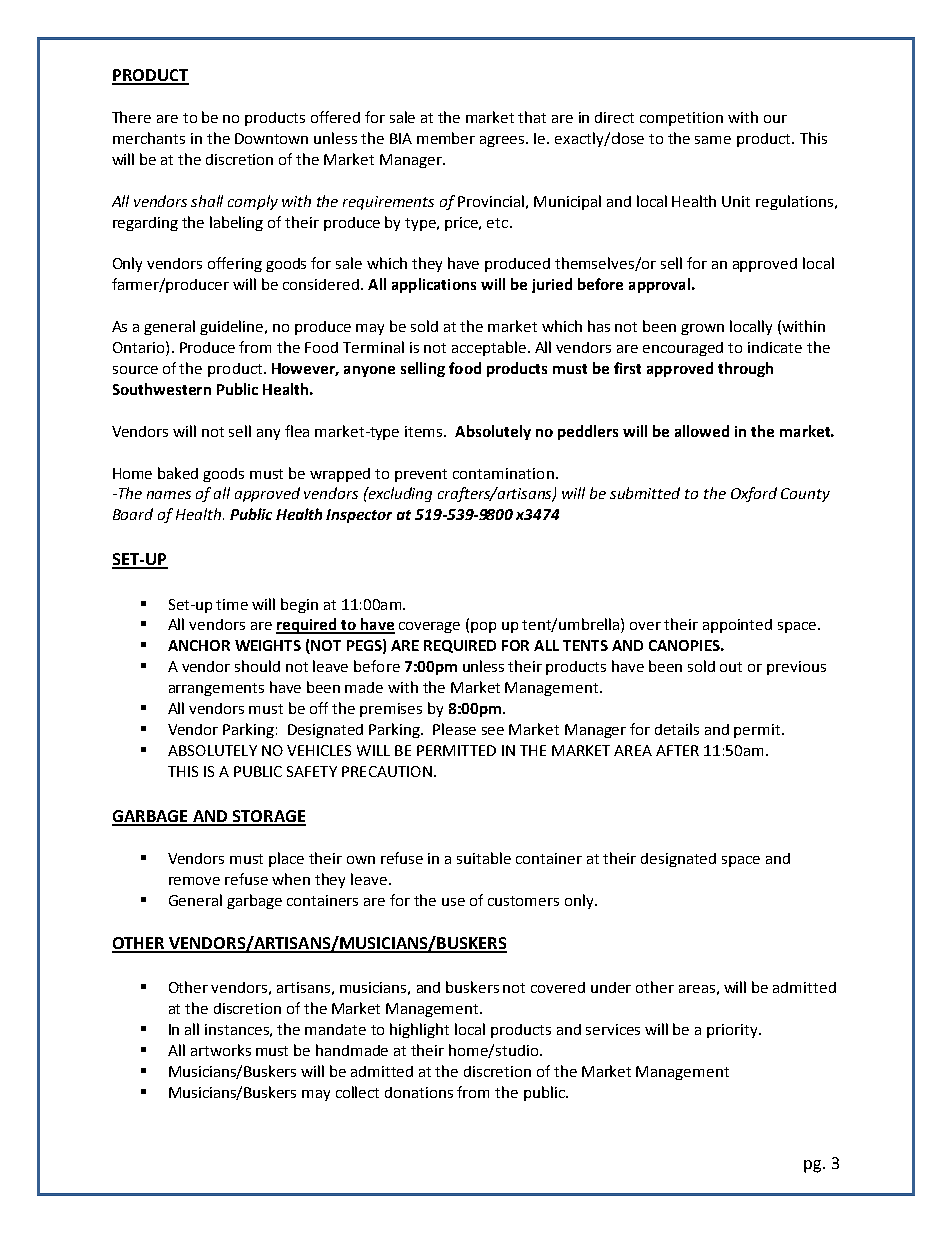 This screenshot has height=1233, width=952. What do you see at coordinates (178, 473) in the screenshot?
I see `baked` at bounding box center [178, 473].
